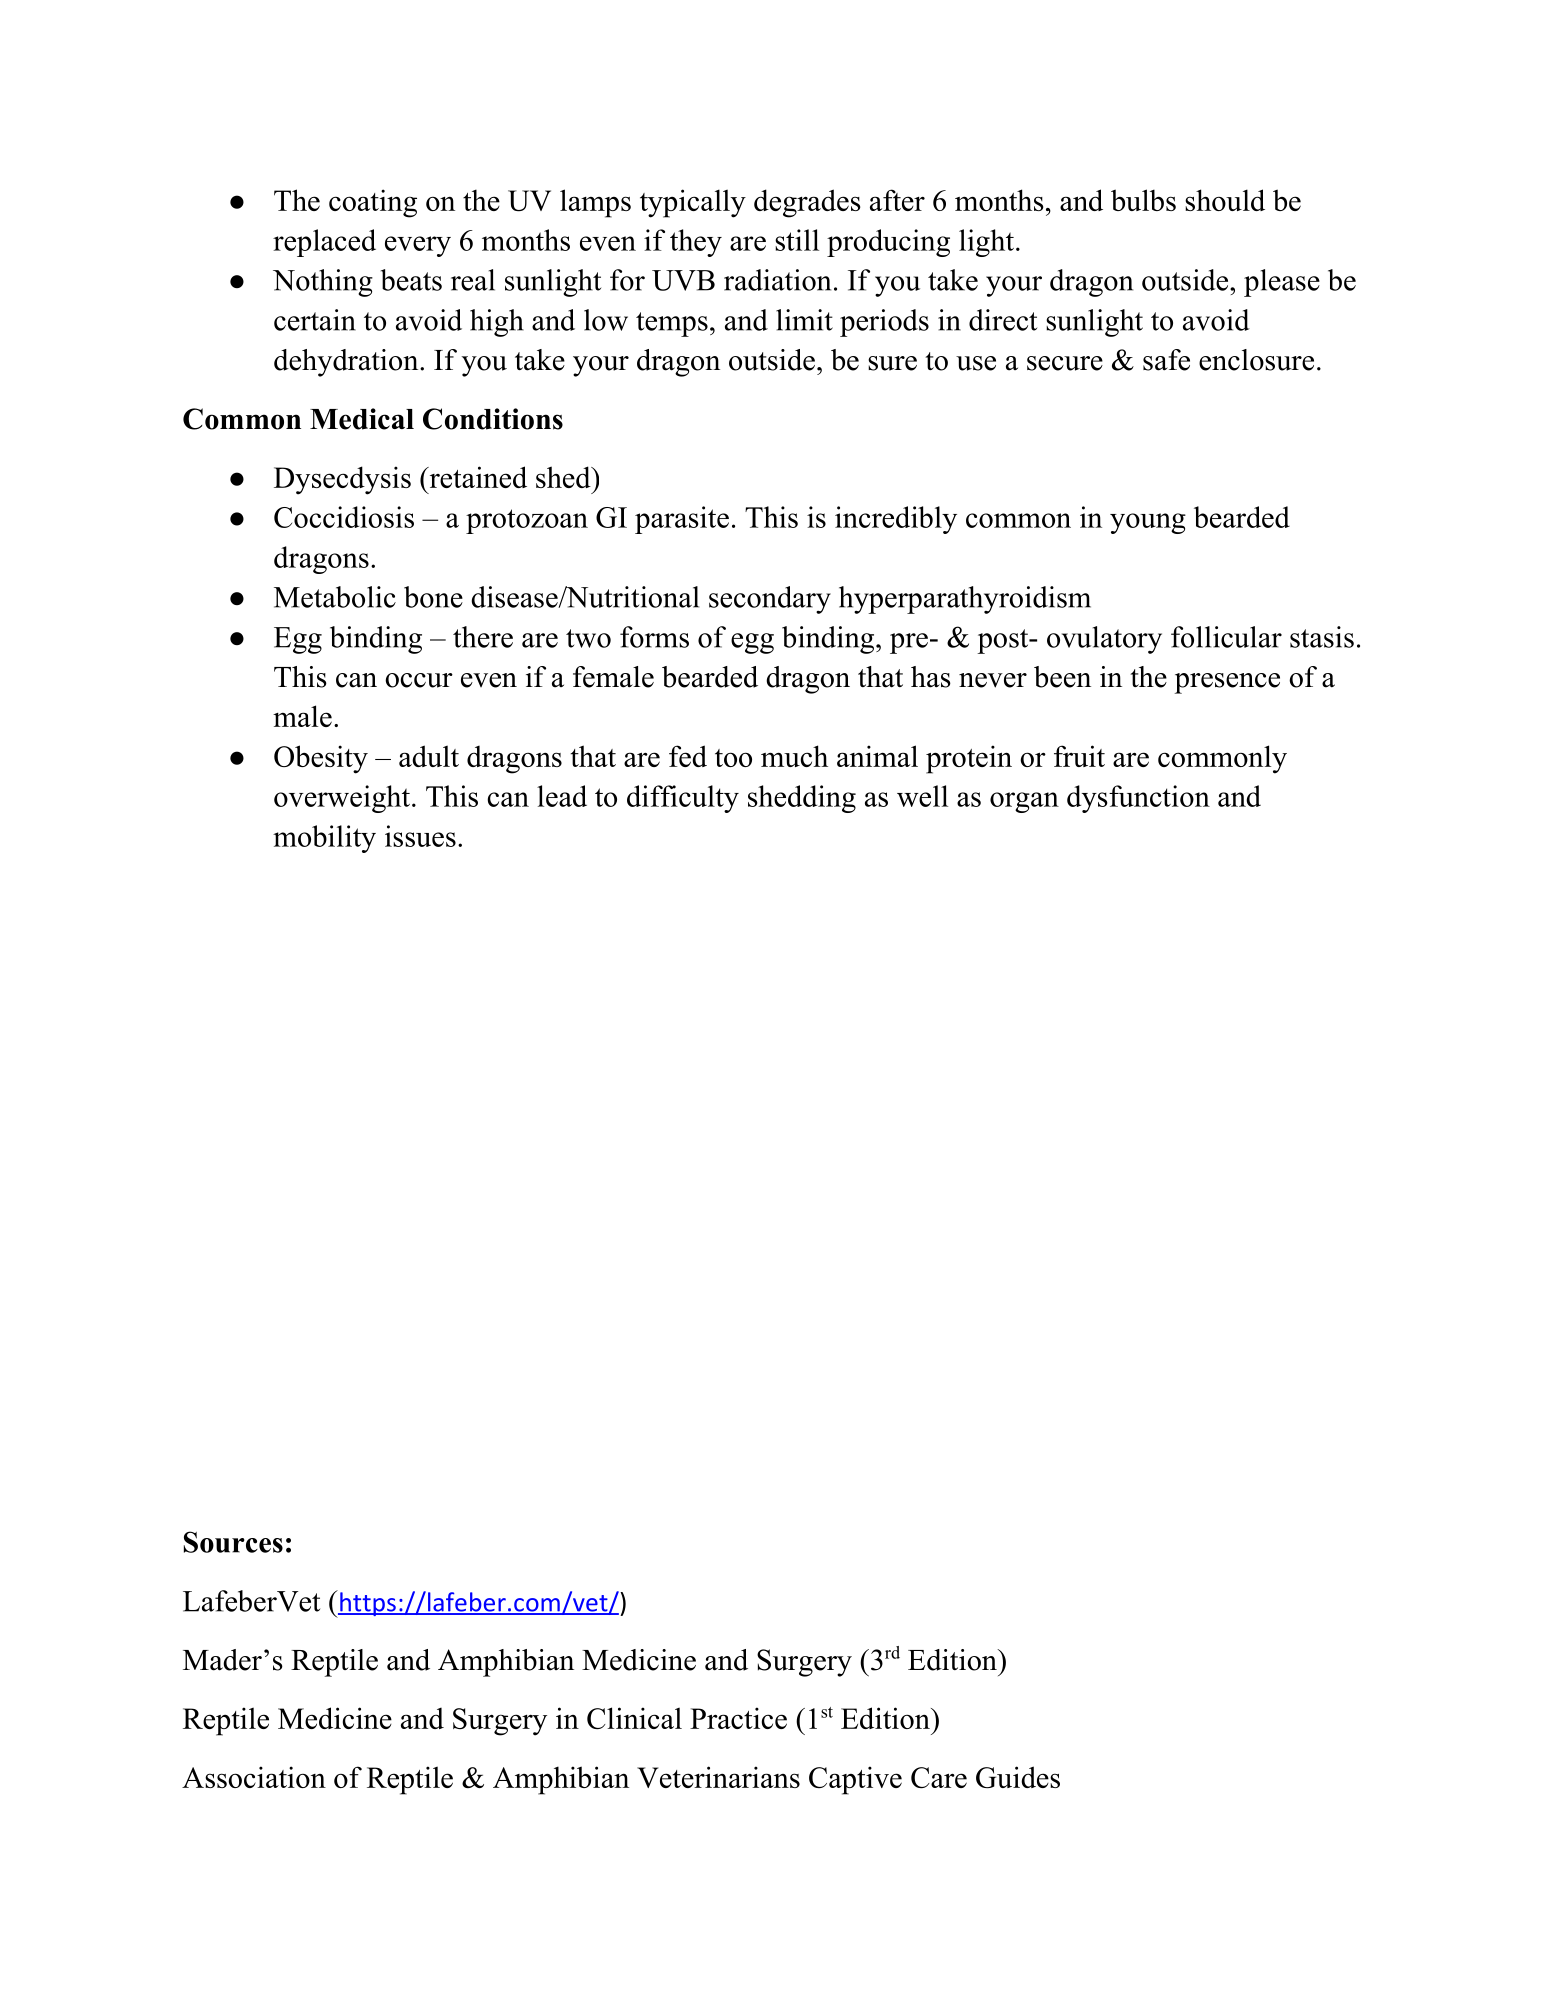 This screenshot has width=1549, height=2004. Describe the element at coordinates (254, 1777) in the screenshot. I see `Association` at that location.
